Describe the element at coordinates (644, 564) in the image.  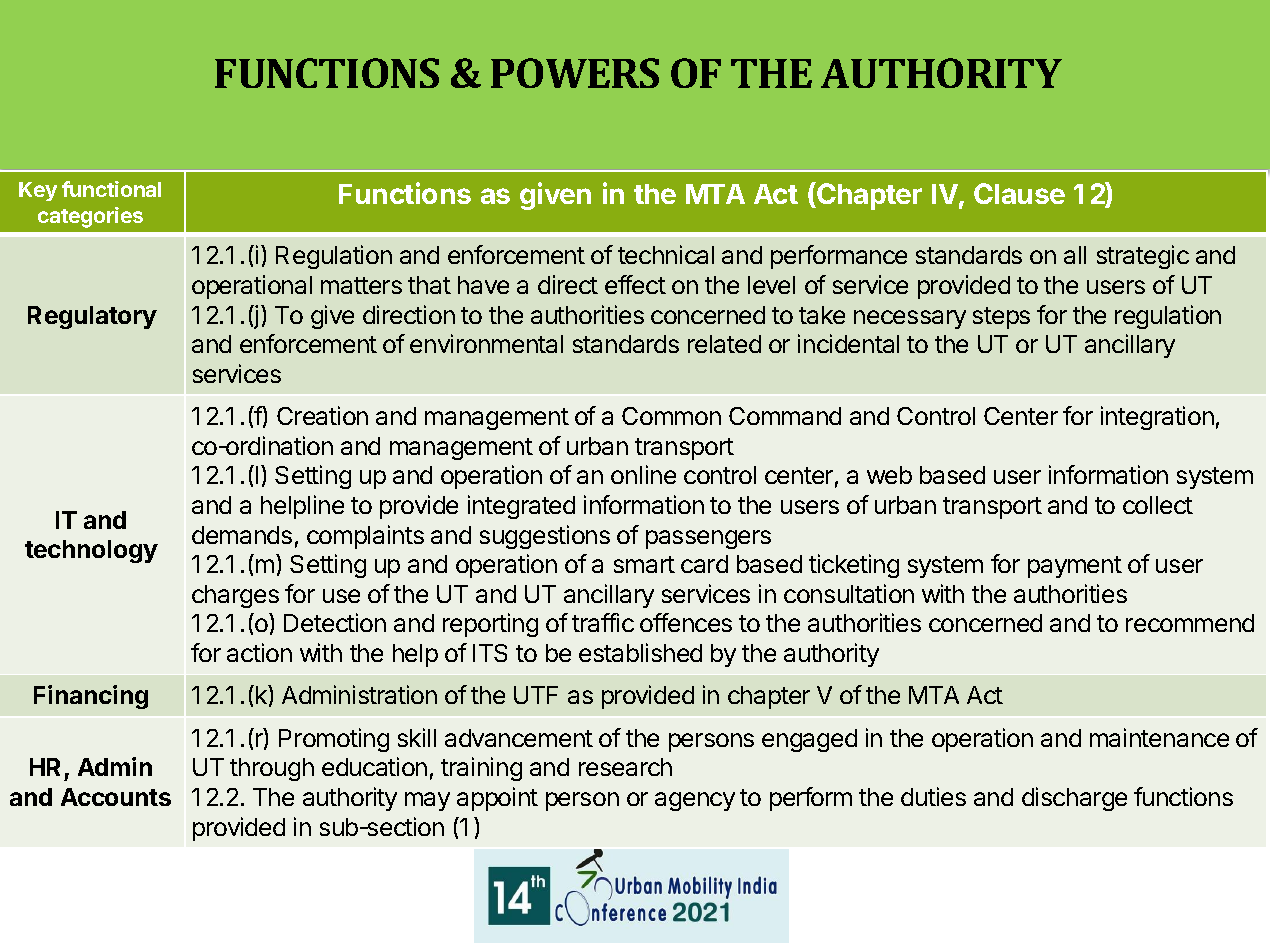
I see `smart` at that location.
